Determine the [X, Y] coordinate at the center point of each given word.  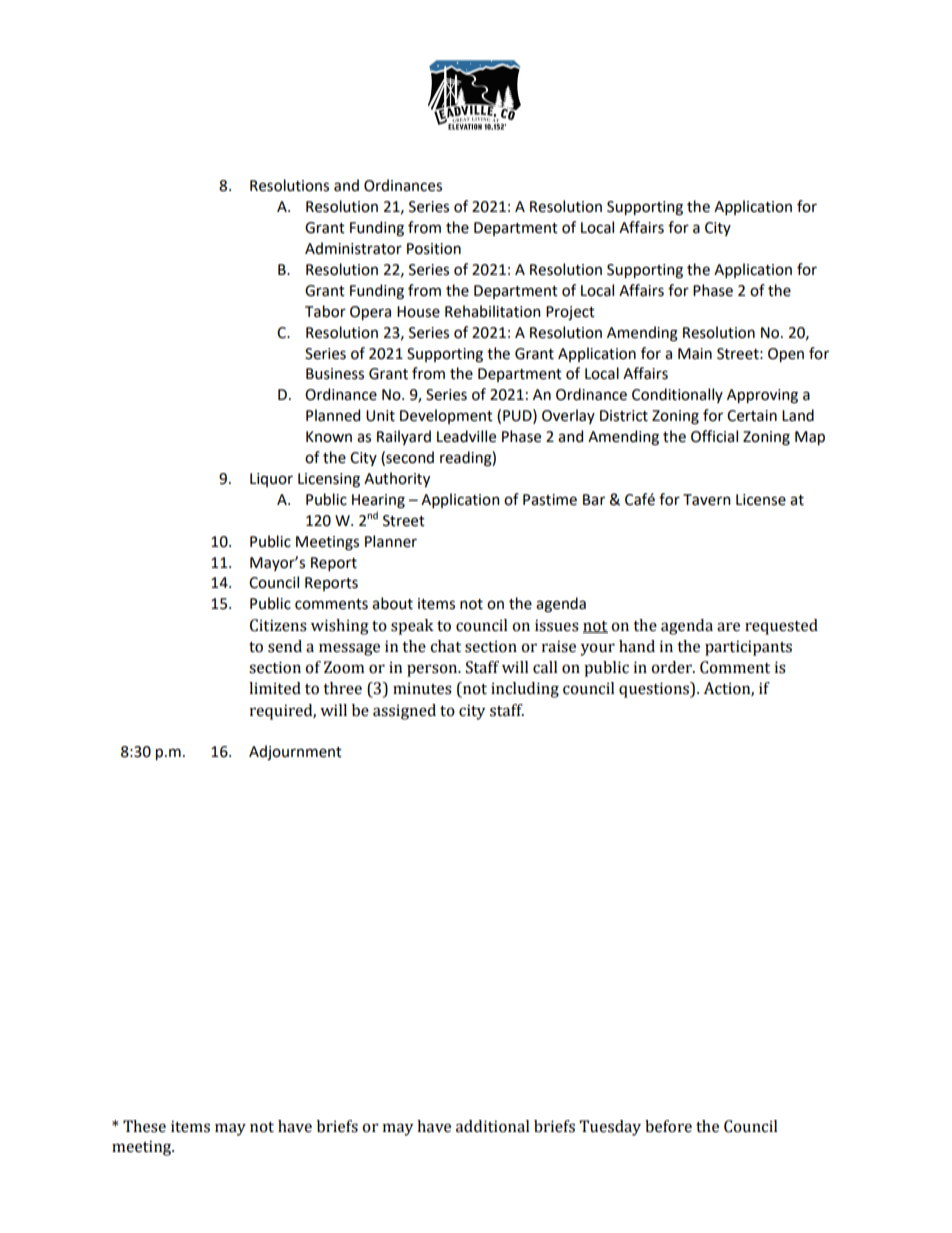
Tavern [706, 500]
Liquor [271, 480]
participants [748, 648]
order [672, 667]
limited [275, 688]
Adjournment [295, 753]
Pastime [550, 500]
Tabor [325, 311]
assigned [404, 712]
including [525, 690]
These [144, 1126]
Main [695, 354]
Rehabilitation [492, 311]
